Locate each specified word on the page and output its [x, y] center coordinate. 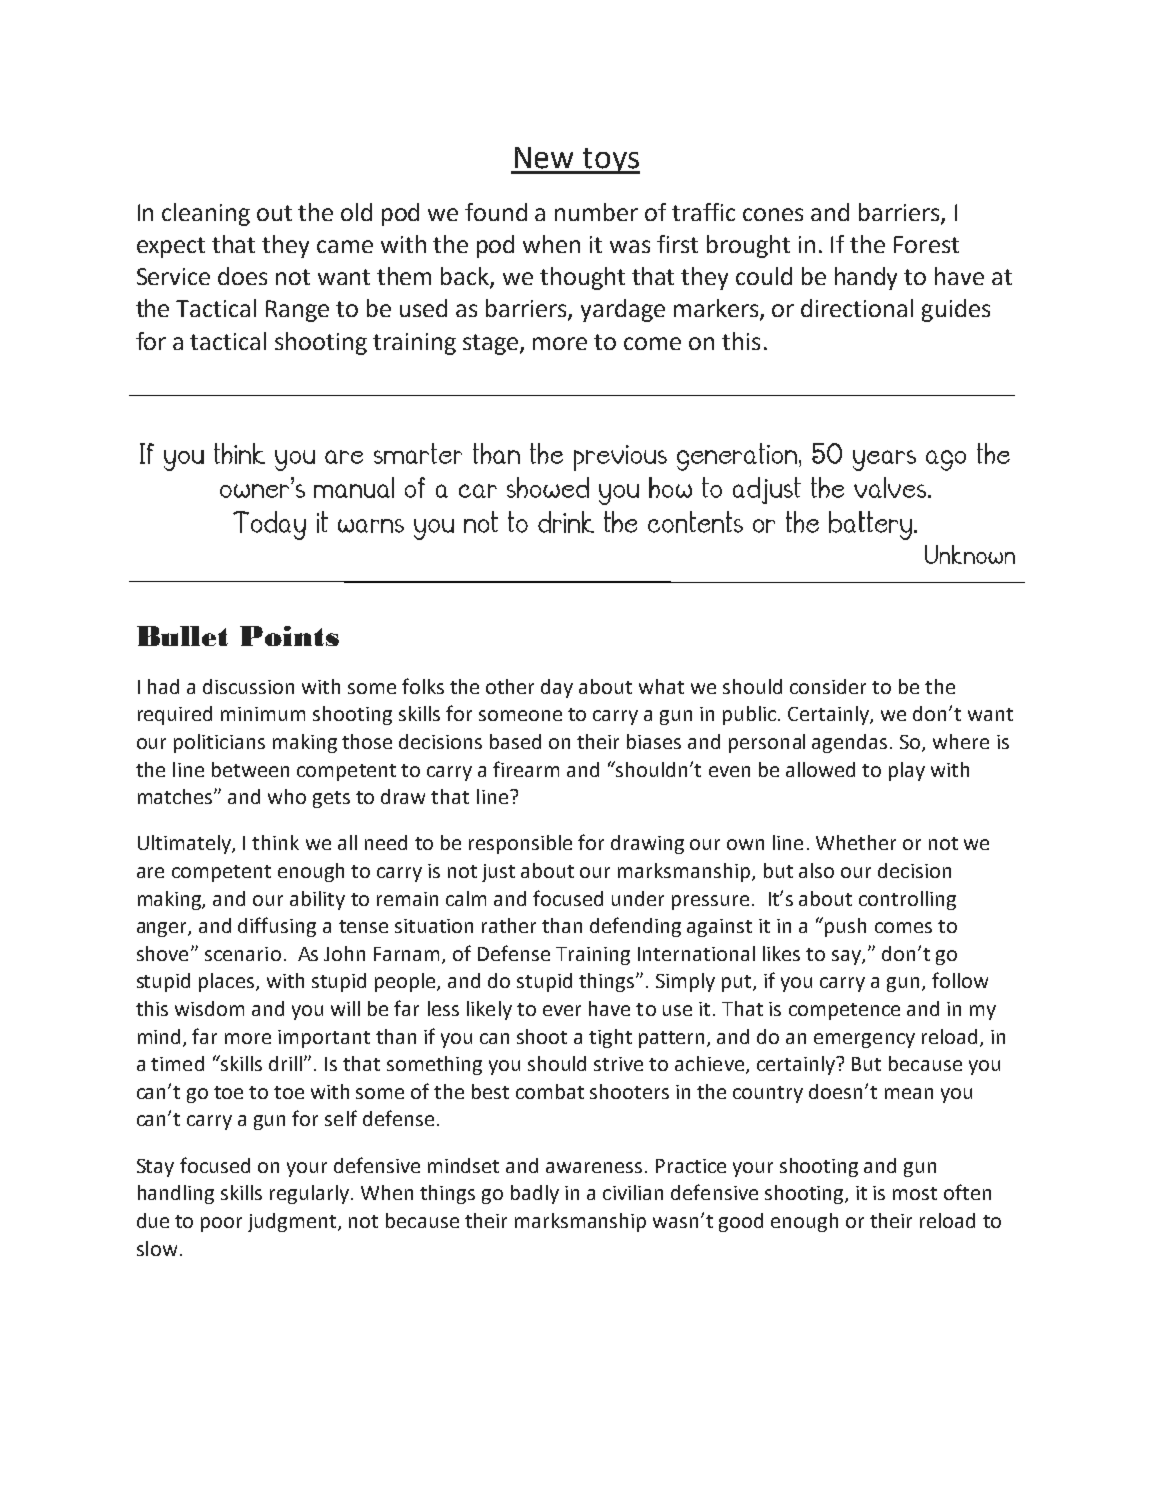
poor [221, 1224]
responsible [520, 844]
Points [289, 636]
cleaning [206, 214]
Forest [926, 244]
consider [828, 686]
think [275, 842]
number [596, 212]
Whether [856, 842]
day [557, 688]
